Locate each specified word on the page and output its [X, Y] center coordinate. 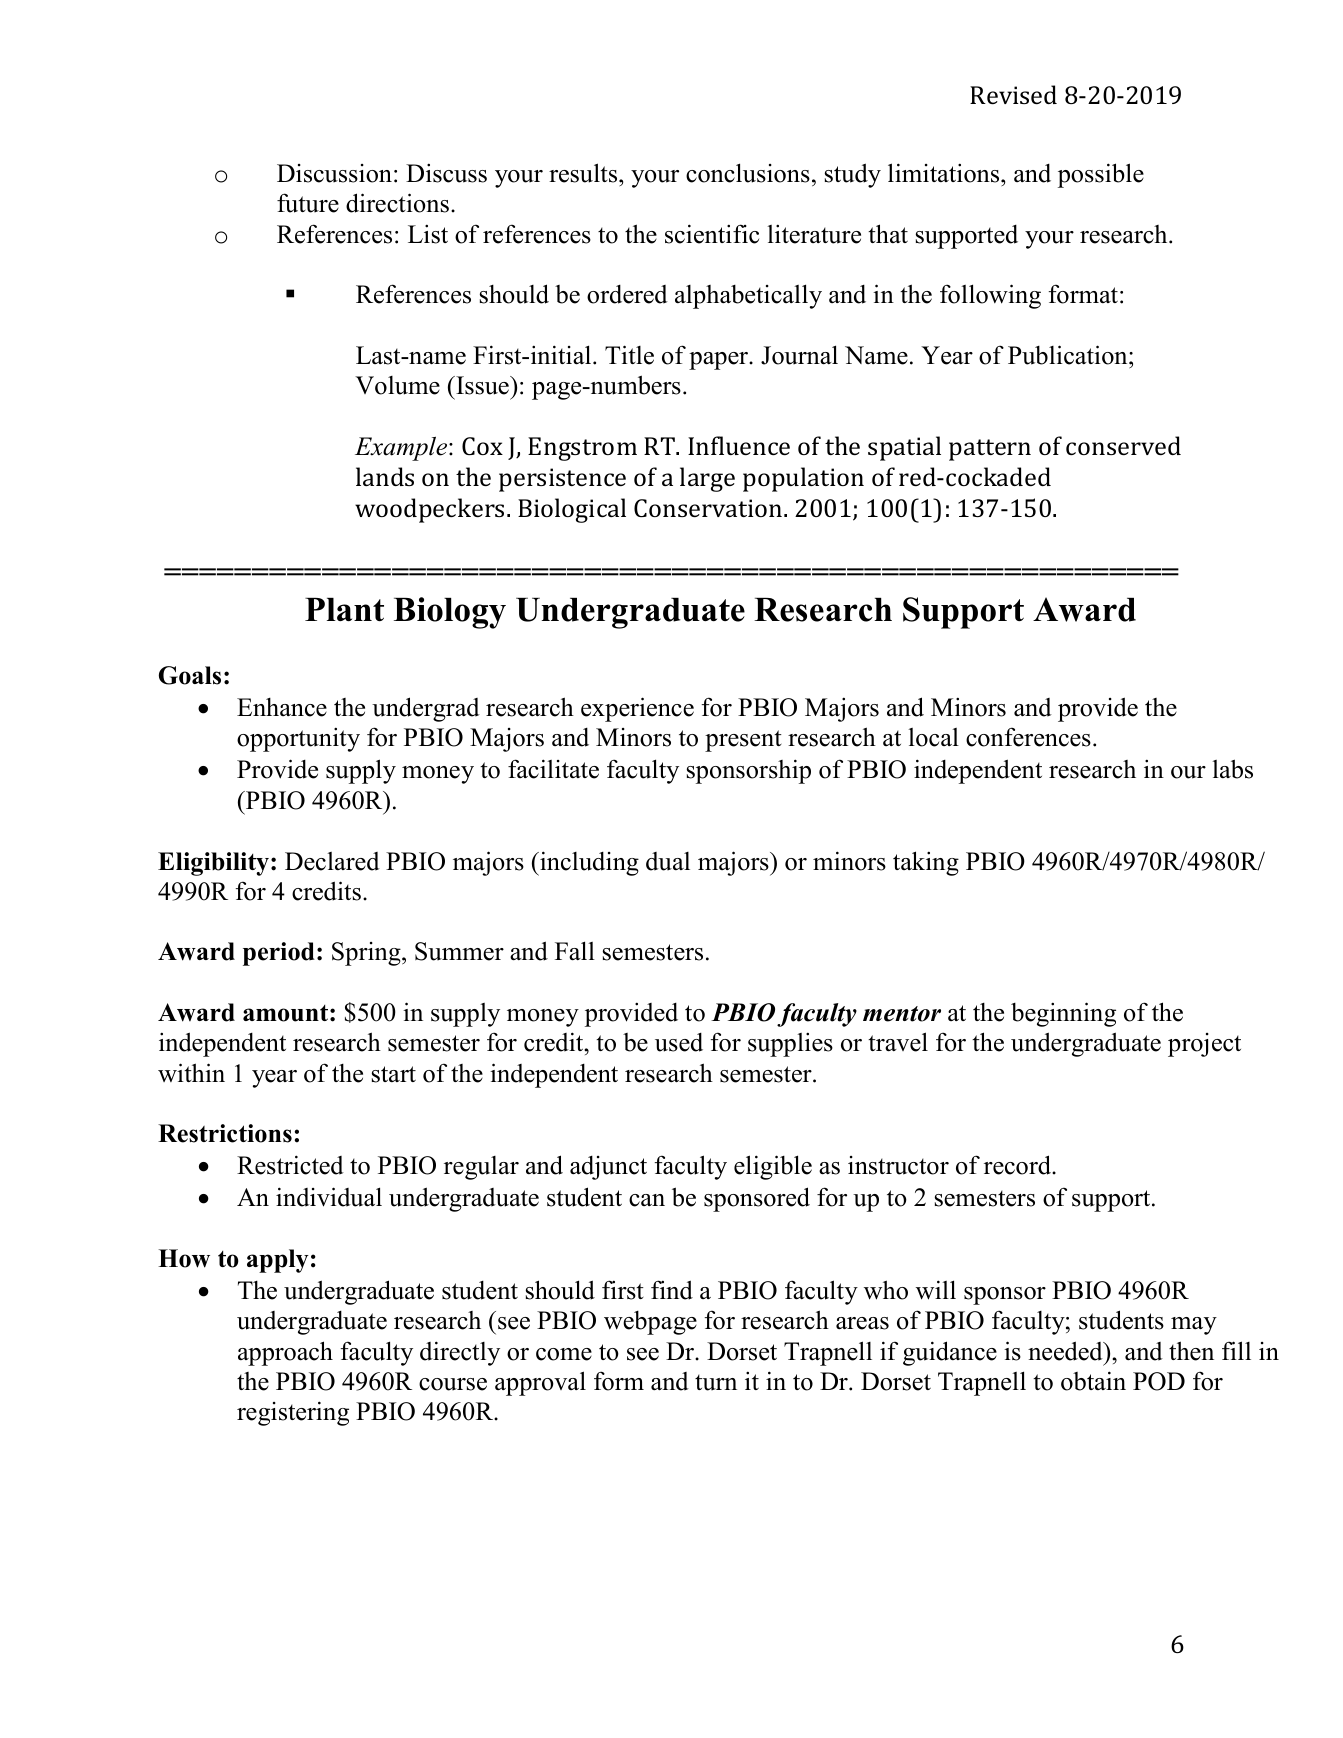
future [308, 203]
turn [716, 1382]
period [279, 954]
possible [1101, 175]
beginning [1063, 1014]
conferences [1028, 737]
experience [637, 709]
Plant [344, 609]
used [679, 1042]
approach [285, 1353]
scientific [712, 234]
